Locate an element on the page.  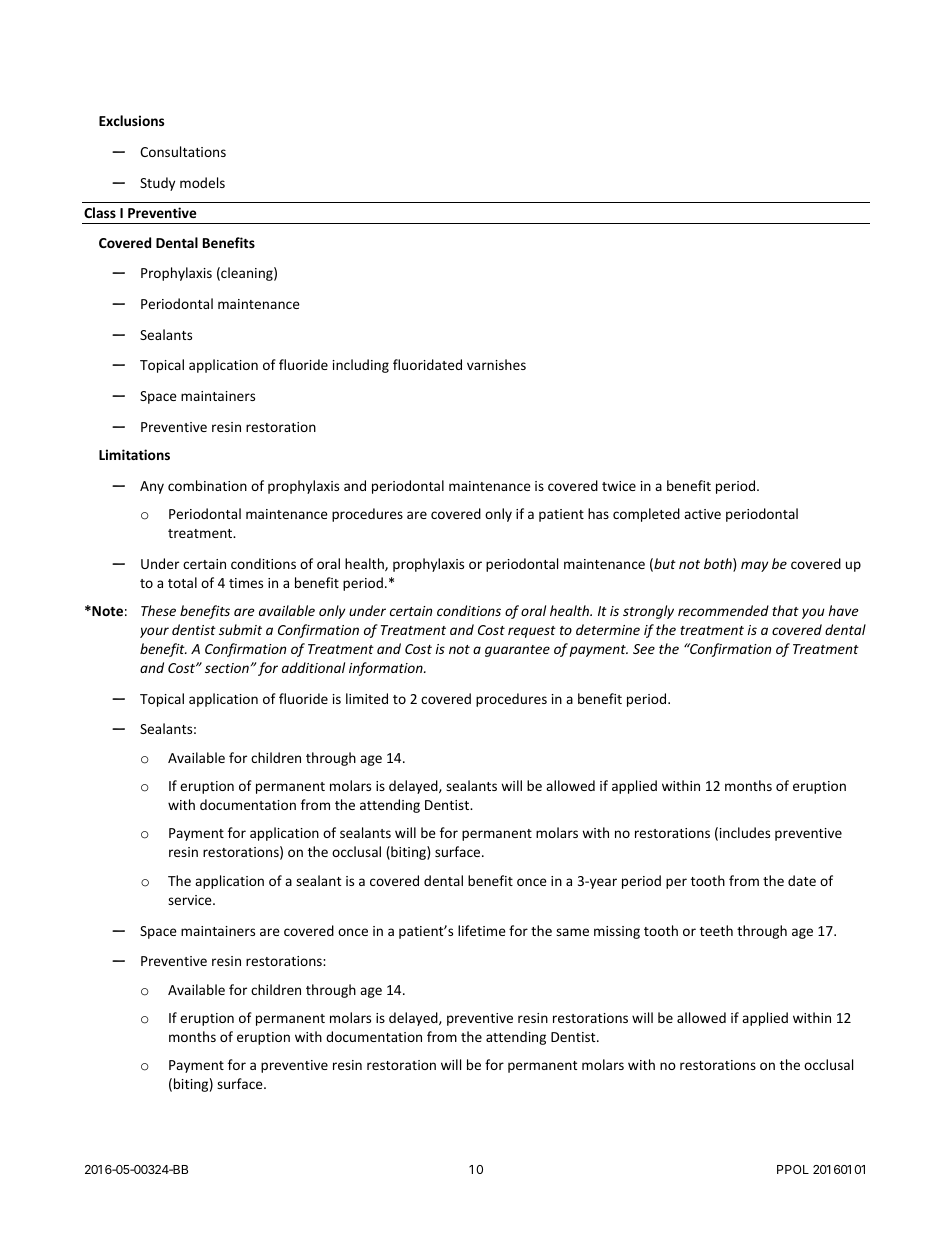
service is located at coordinates (191, 900).
